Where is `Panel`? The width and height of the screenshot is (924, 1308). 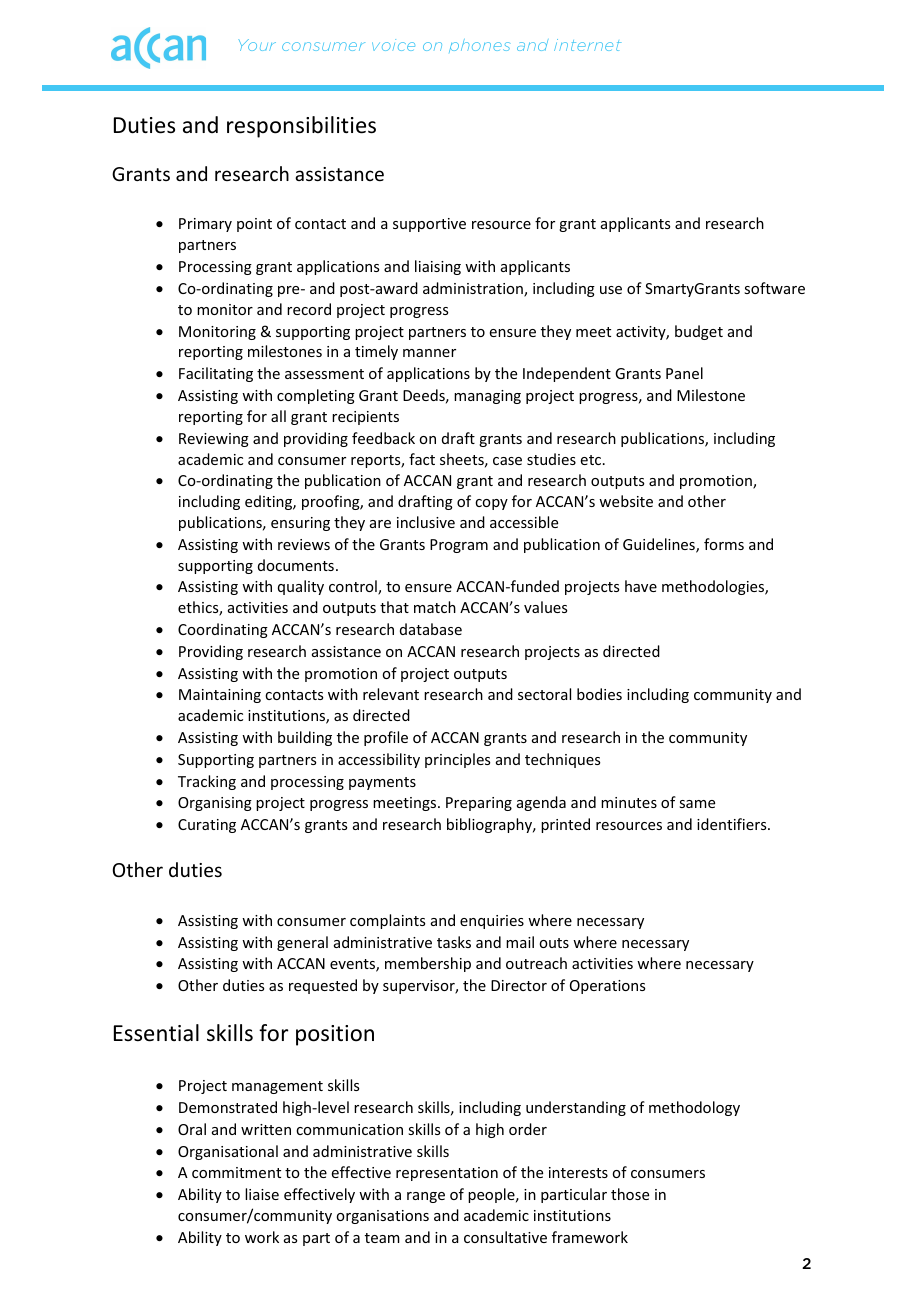
Panel is located at coordinates (684, 373).
